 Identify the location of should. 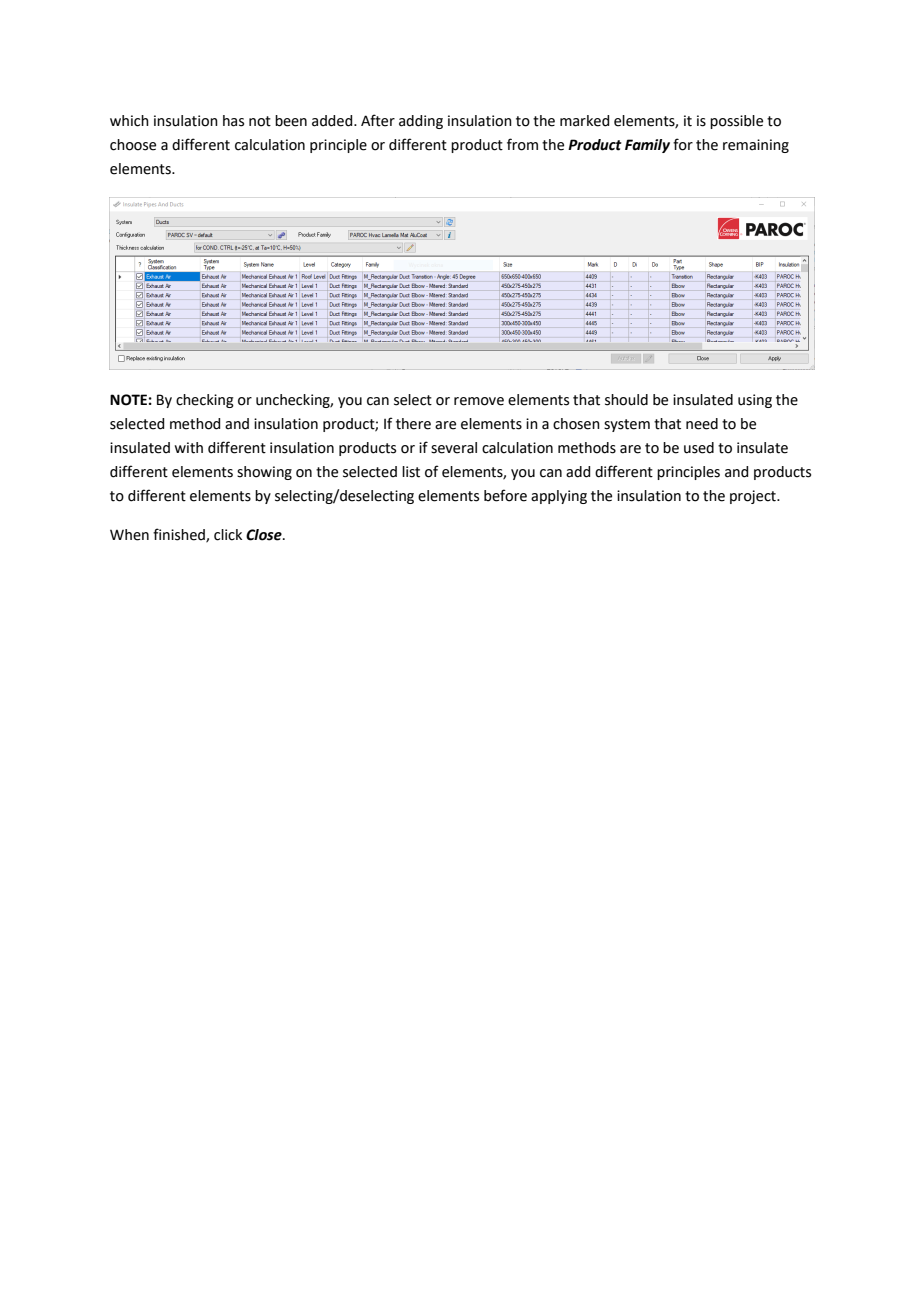
(626, 400).
